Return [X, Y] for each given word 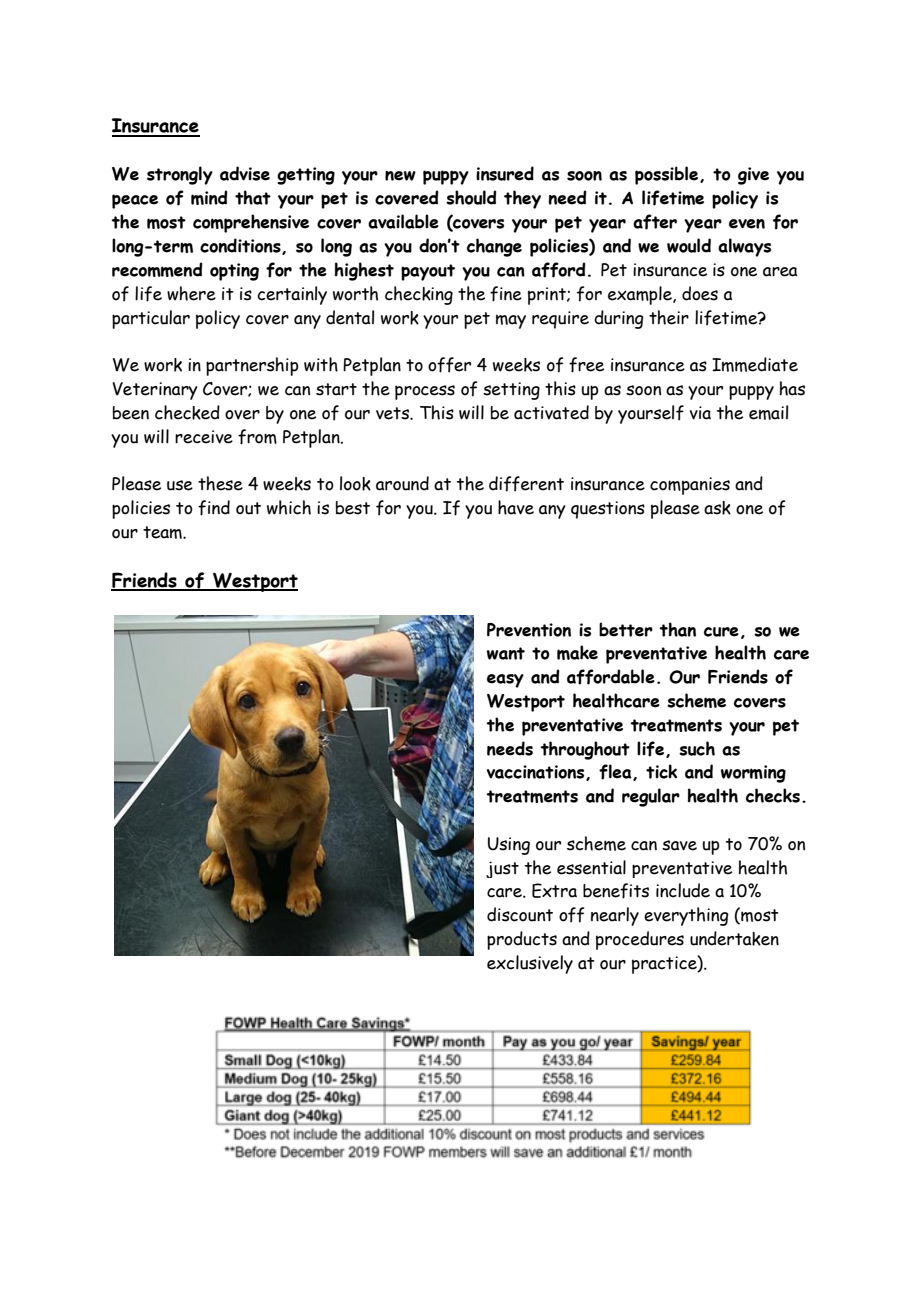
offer [449, 365]
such [697, 748]
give [753, 176]
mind [209, 197]
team [163, 532]
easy [505, 681]
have [516, 507]
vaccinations [536, 773]
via [700, 413]
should [471, 197]
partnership [252, 366]
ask [717, 508]
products [522, 940]
